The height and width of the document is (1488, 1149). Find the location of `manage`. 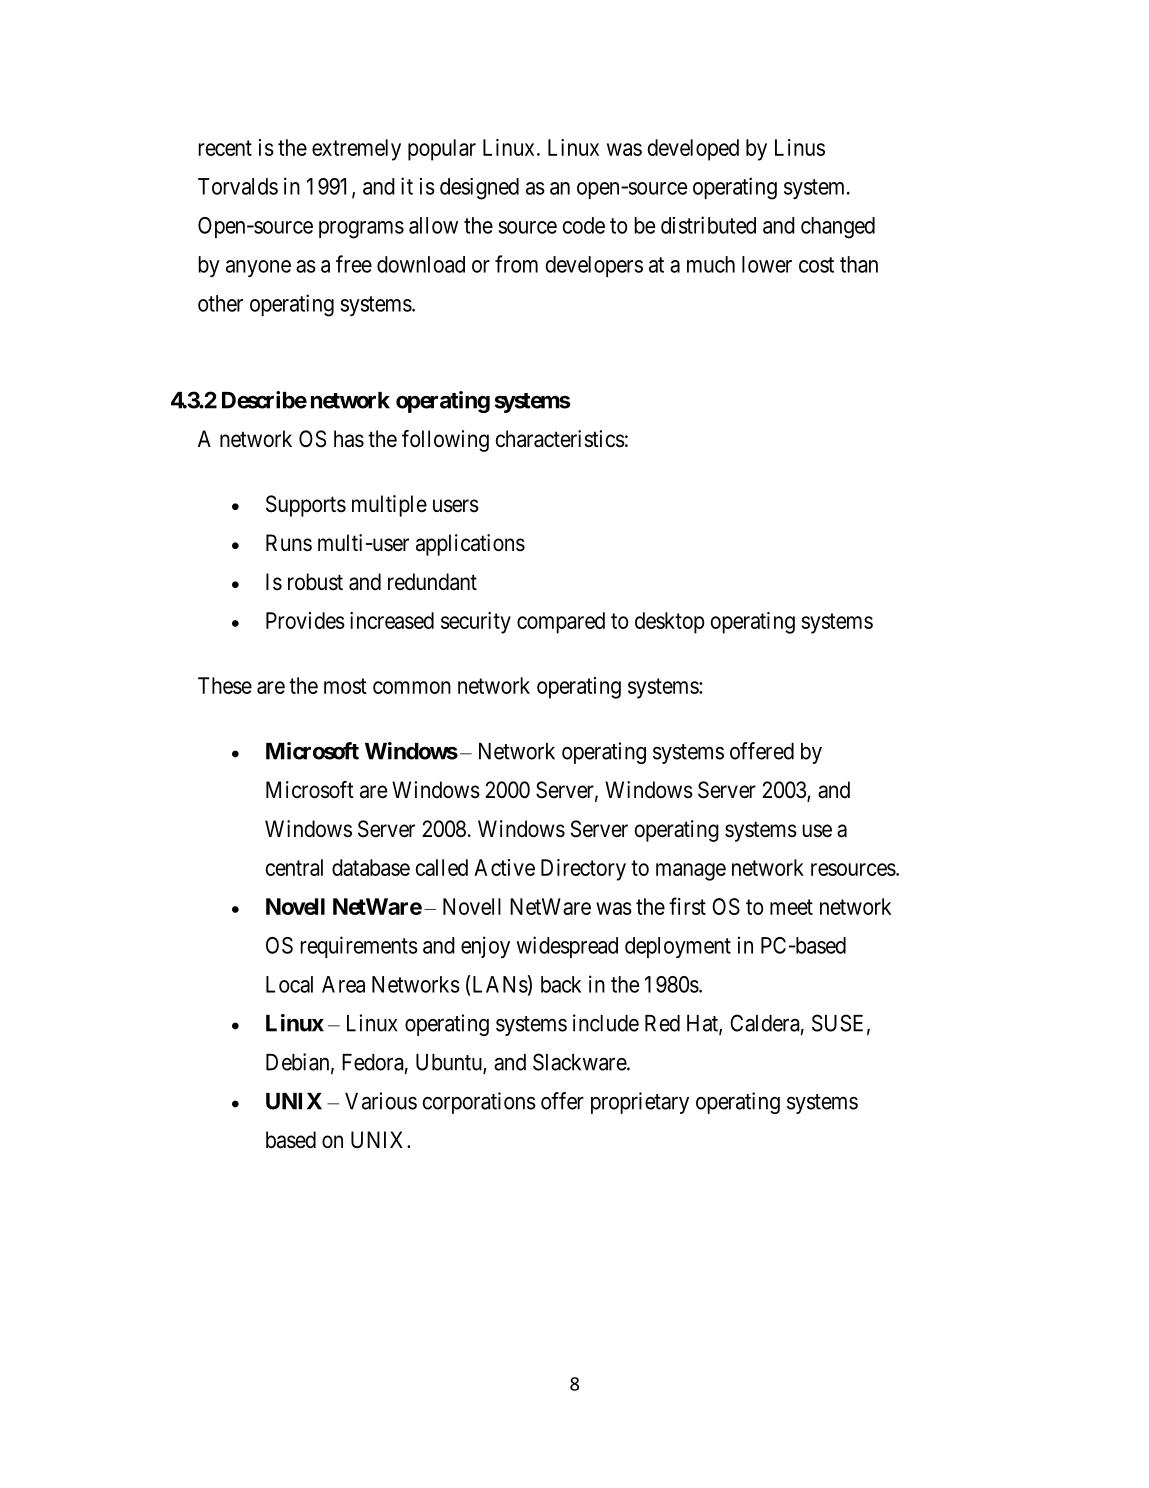

manage is located at coordinates (691, 872).
